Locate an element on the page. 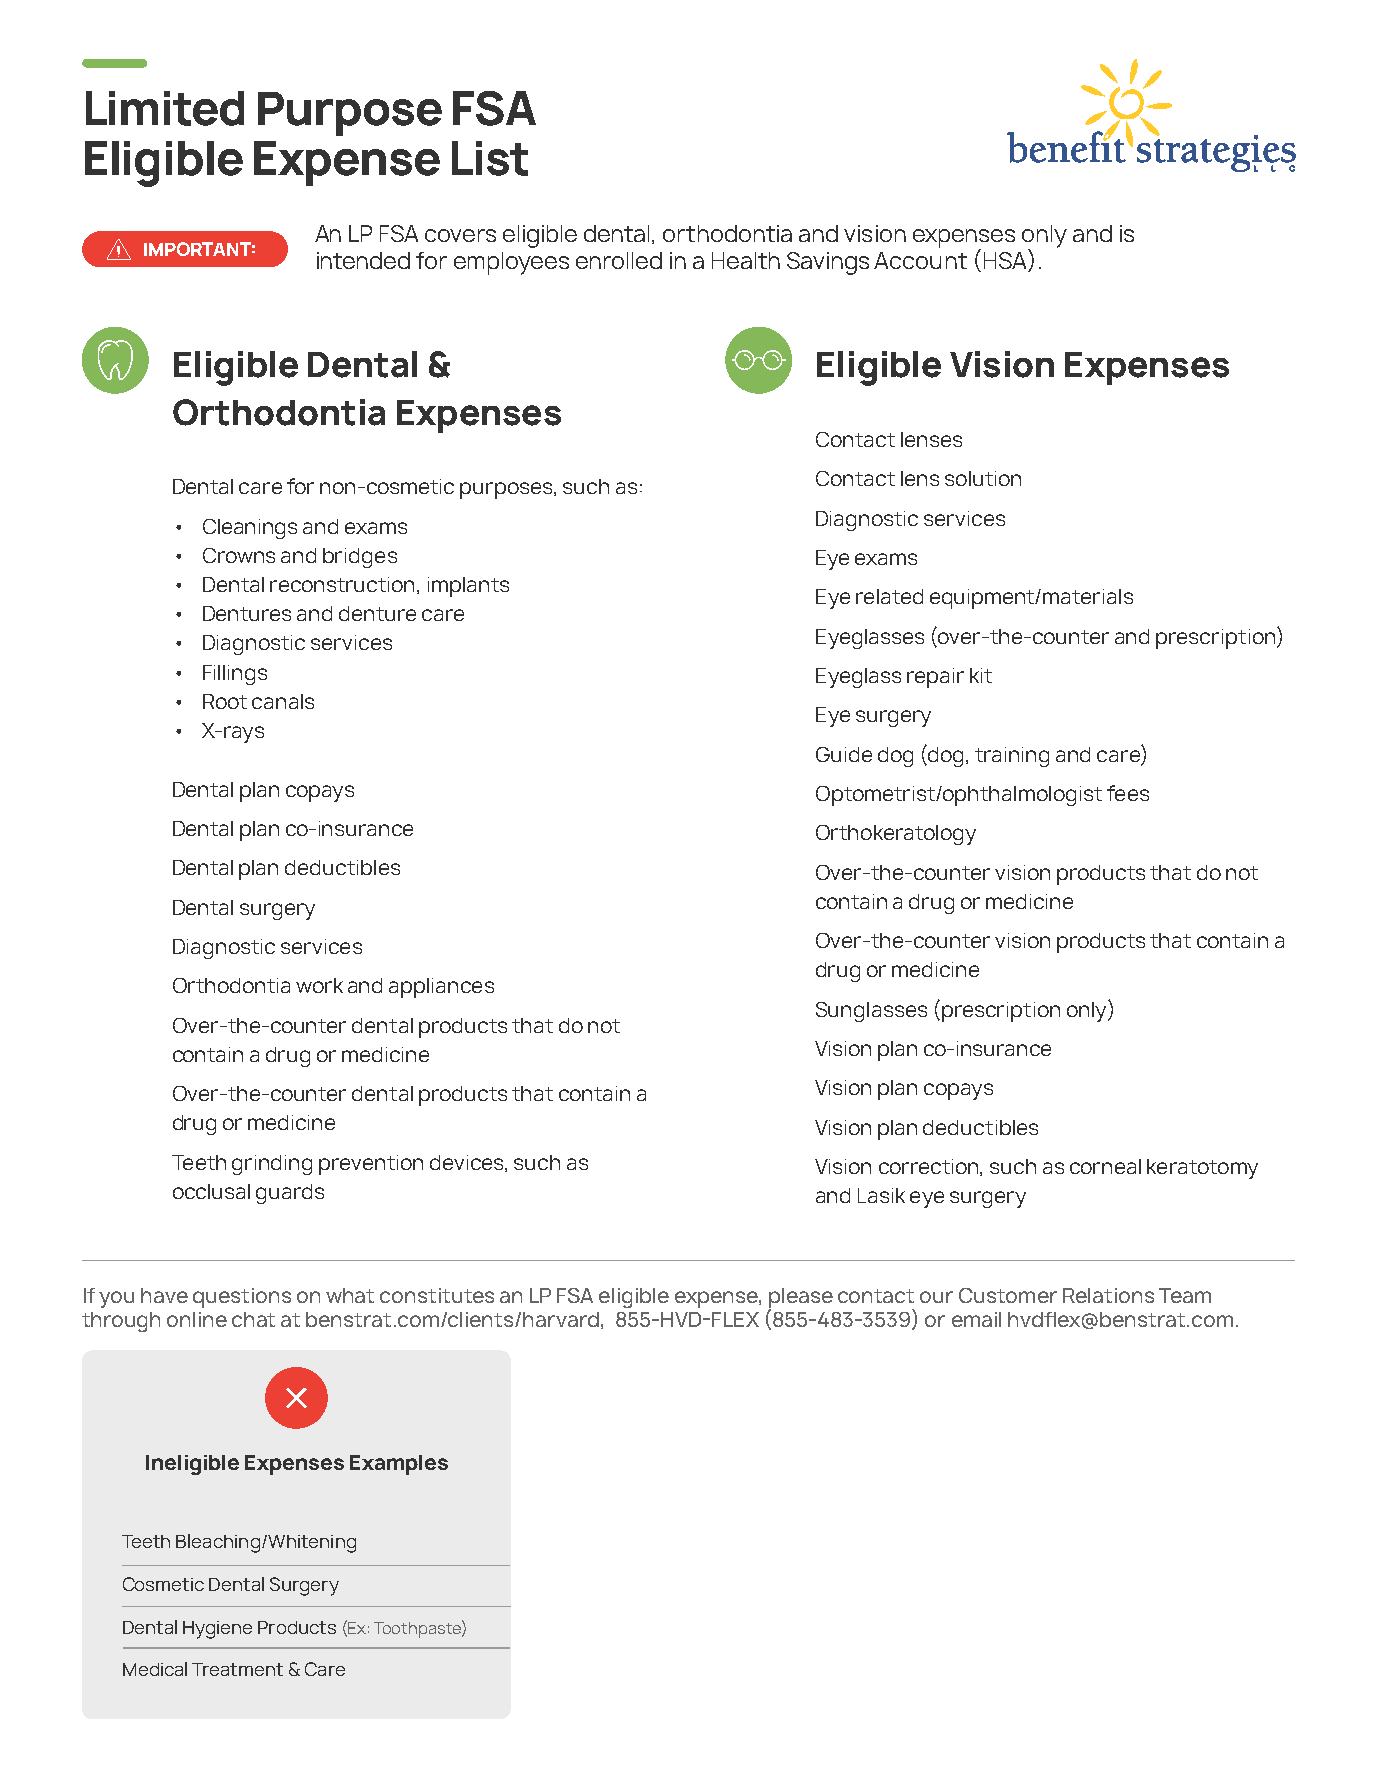 The width and height of the image is (1375, 1780). Hygiene is located at coordinates (217, 1630).
